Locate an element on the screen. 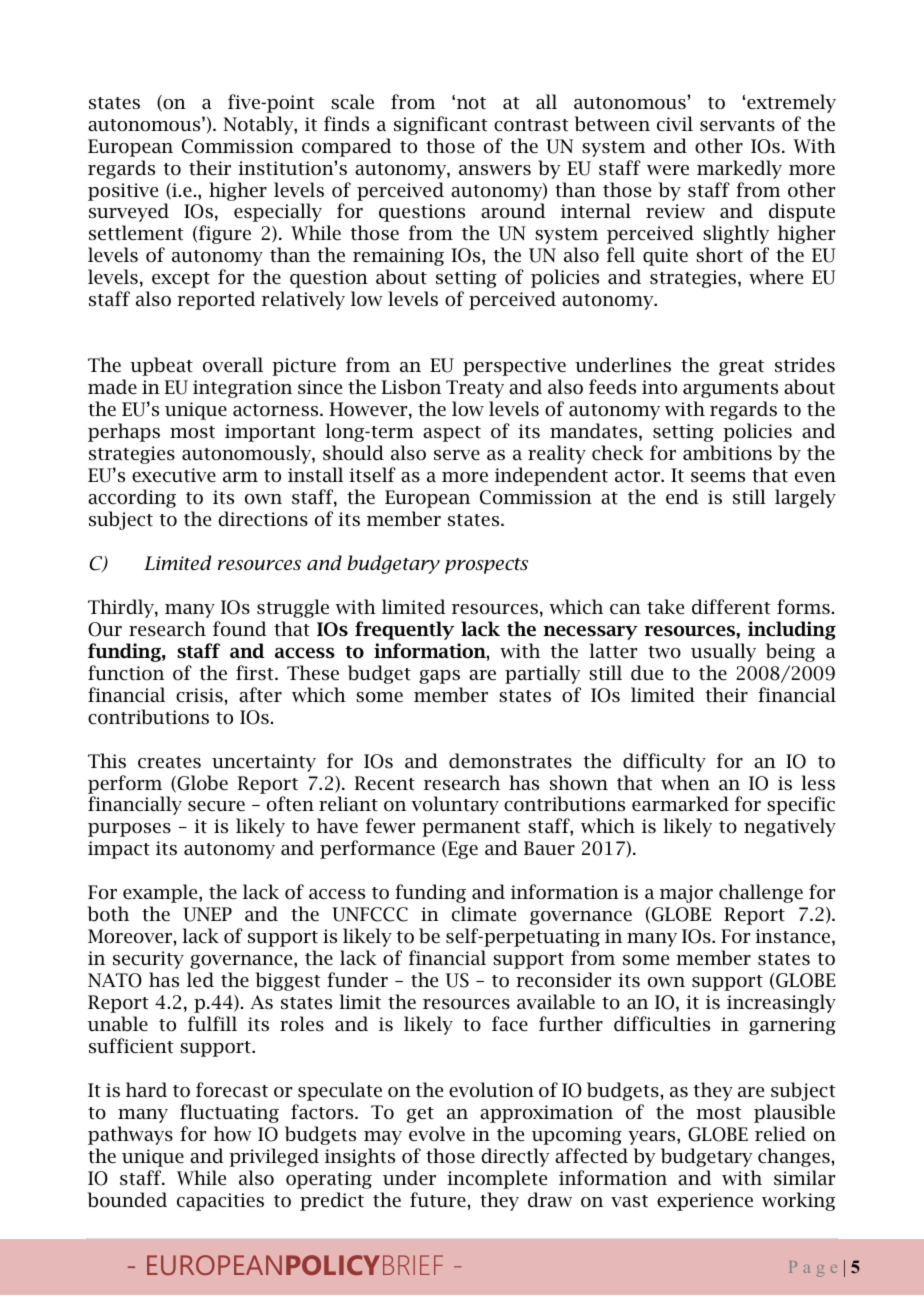  incomplete is located at coordinates (497, 1179).
